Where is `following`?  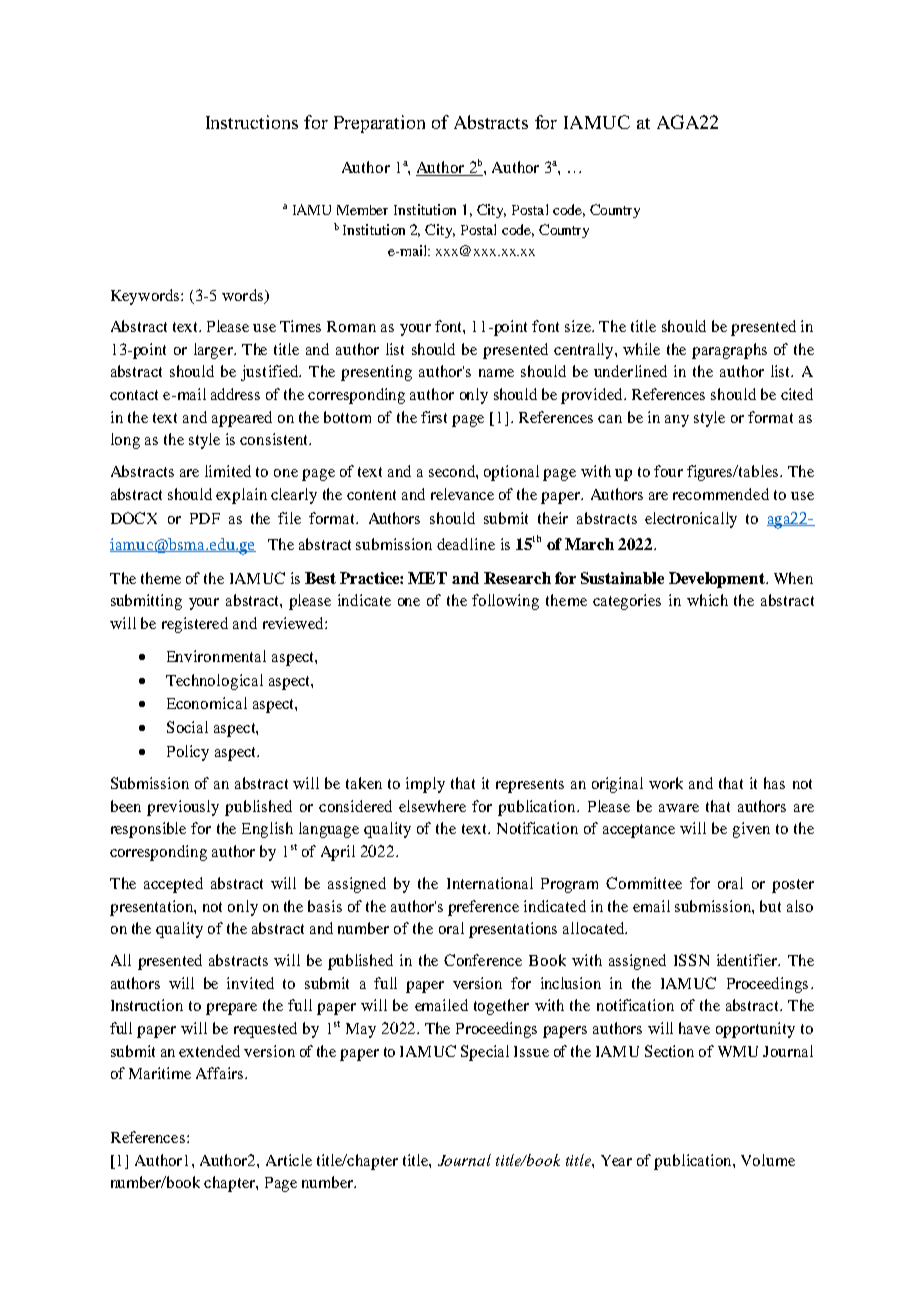 following is located at coordinates (505, 602).
